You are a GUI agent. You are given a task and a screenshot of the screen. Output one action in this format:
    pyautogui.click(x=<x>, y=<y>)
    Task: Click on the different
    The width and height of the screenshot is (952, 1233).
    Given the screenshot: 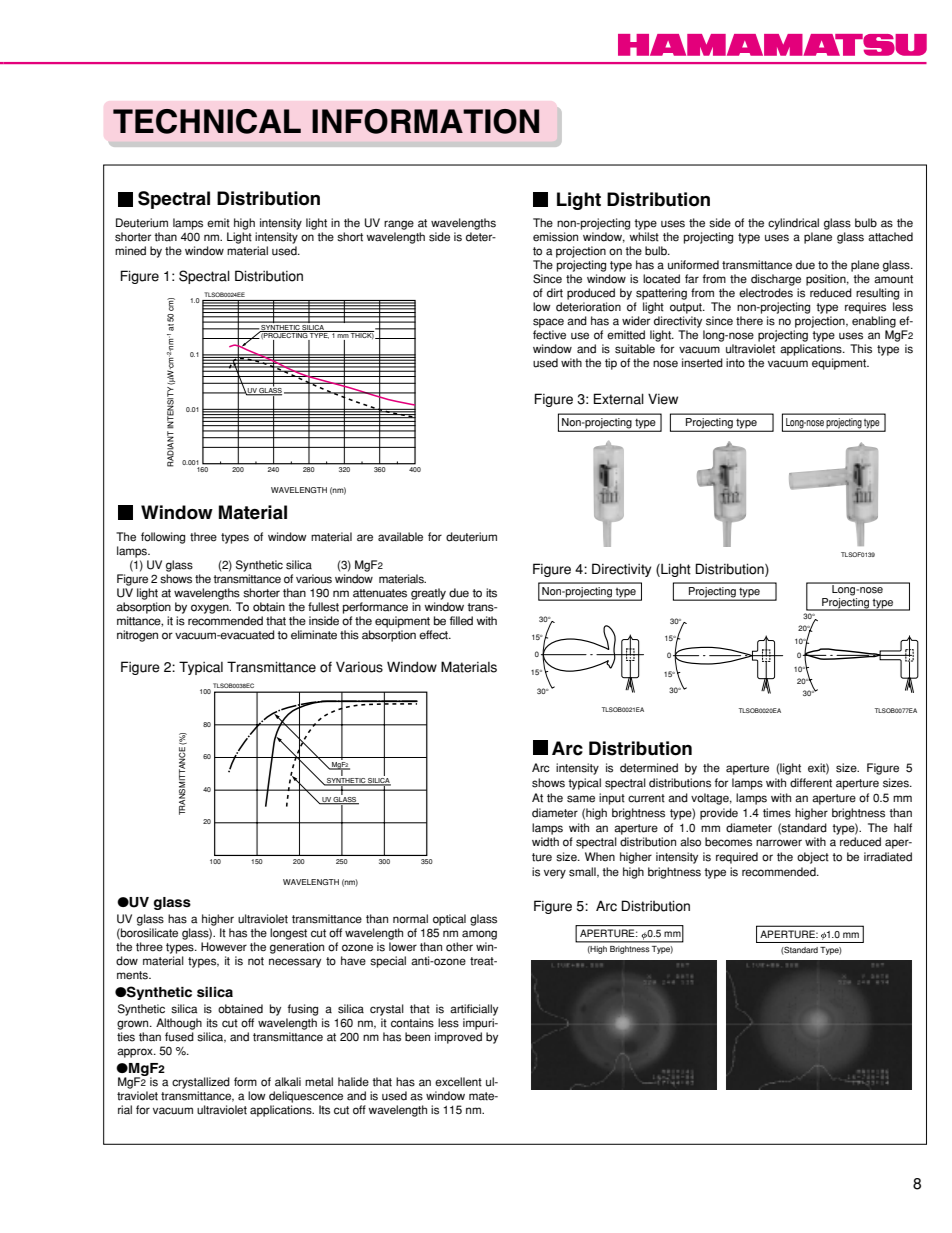 What is the action you would take?
    pyautogui.click(x=811, y=783)
